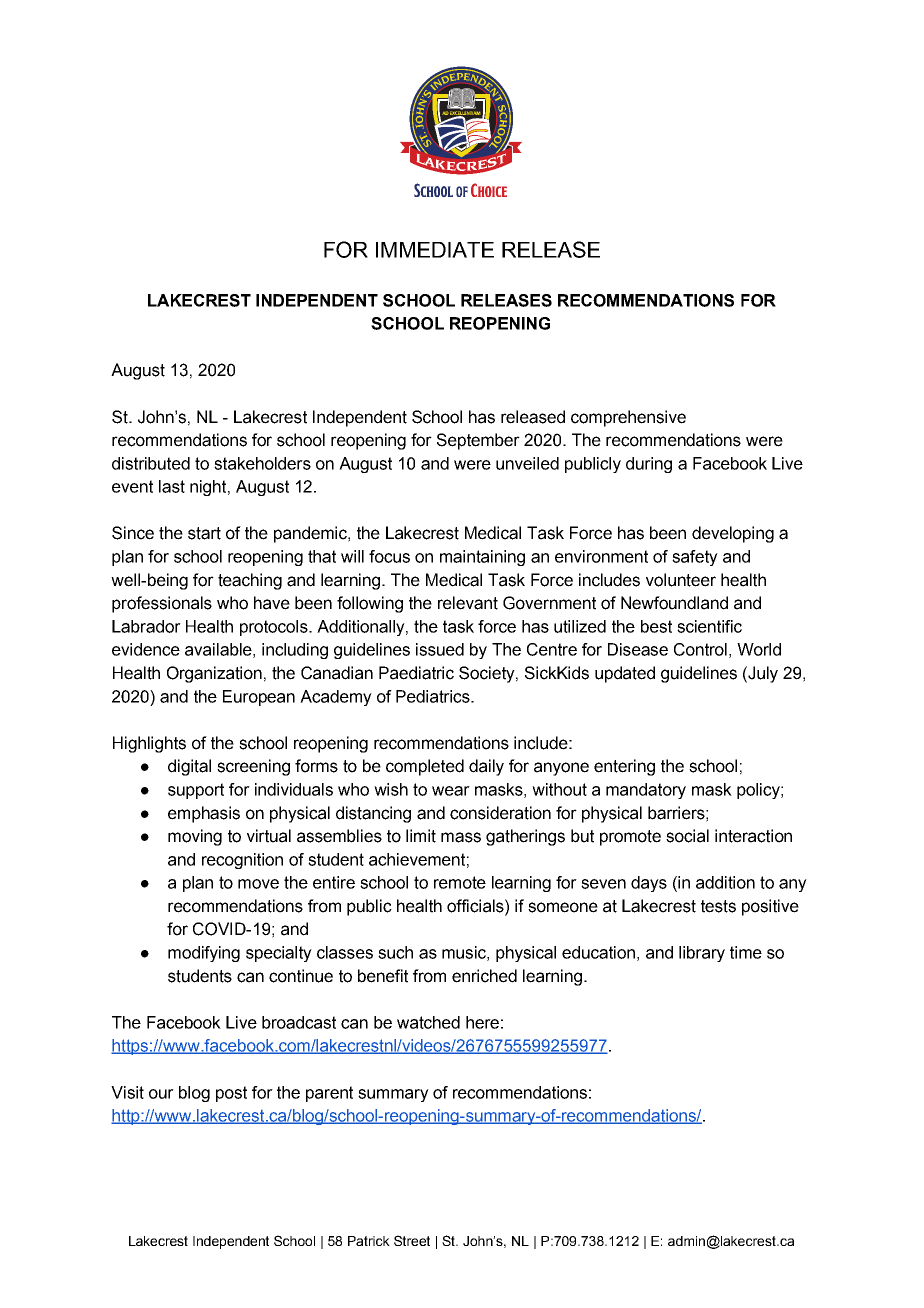  What do you see at coordinates (412, 1240) in the document?
I see `Street` at bounding box center [412, 1240].
